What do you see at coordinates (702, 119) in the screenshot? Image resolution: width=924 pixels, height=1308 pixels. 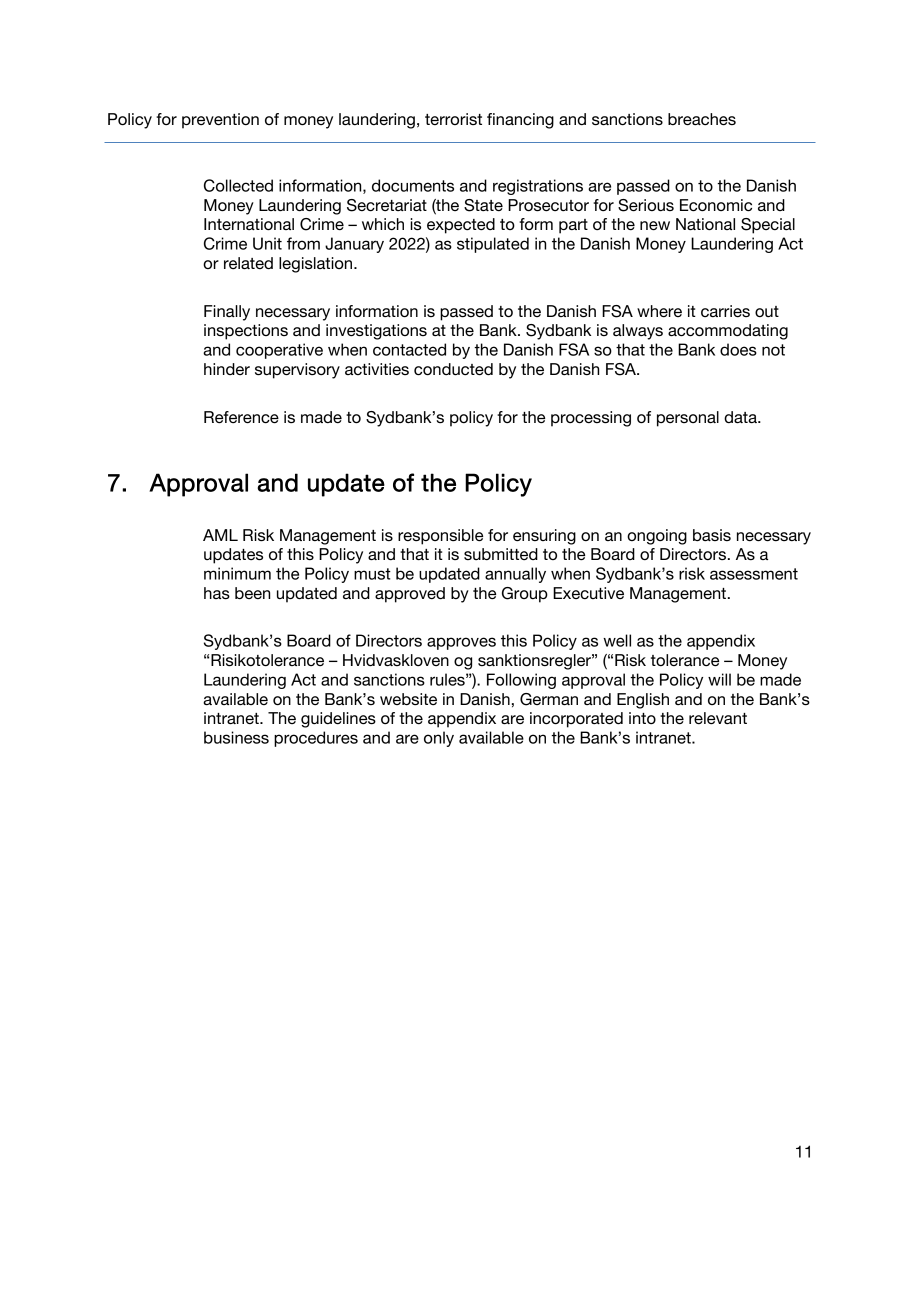 I see `breaches` at bounding box center [702, 119].
